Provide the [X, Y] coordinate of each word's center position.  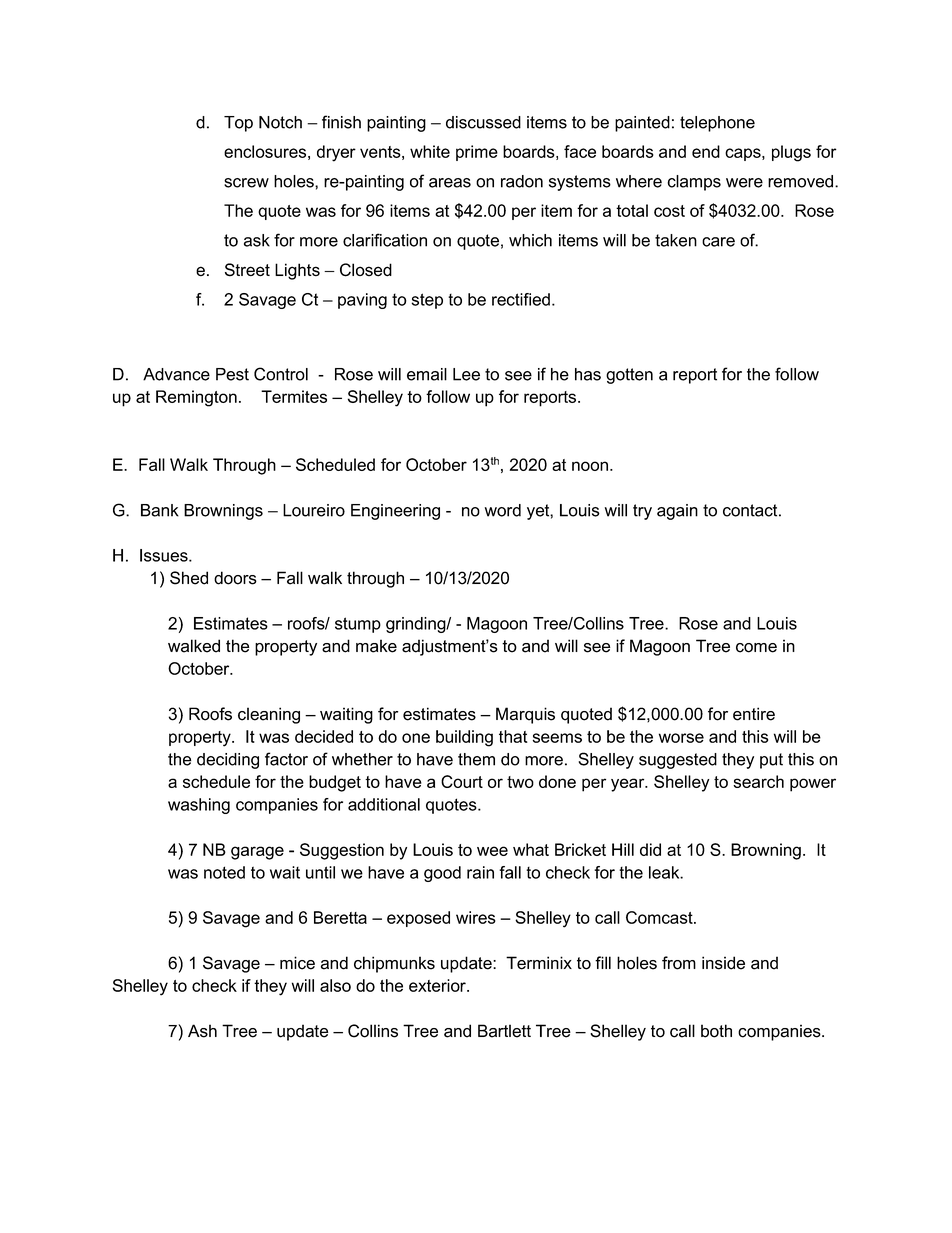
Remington [196, 398]
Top [238, 124]
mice [297, 963]
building [464, 738]
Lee [466, 374]
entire [754, 714]
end [706, 151]
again [677, 512]
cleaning [269, 715]
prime [477, 153]
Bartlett [504, 1031]
